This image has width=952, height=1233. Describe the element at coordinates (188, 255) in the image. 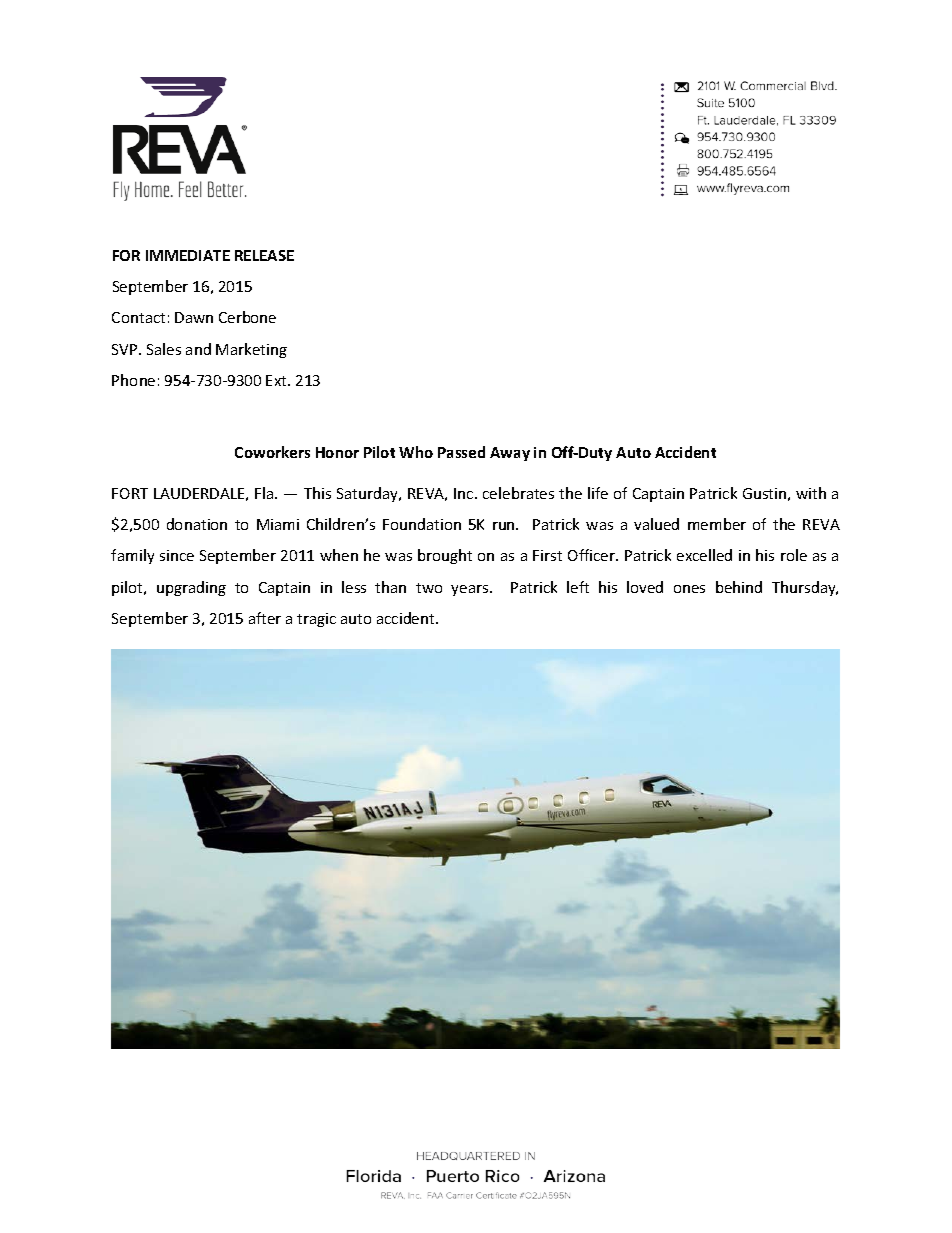

I see `IMMEDIATE` at that location.
